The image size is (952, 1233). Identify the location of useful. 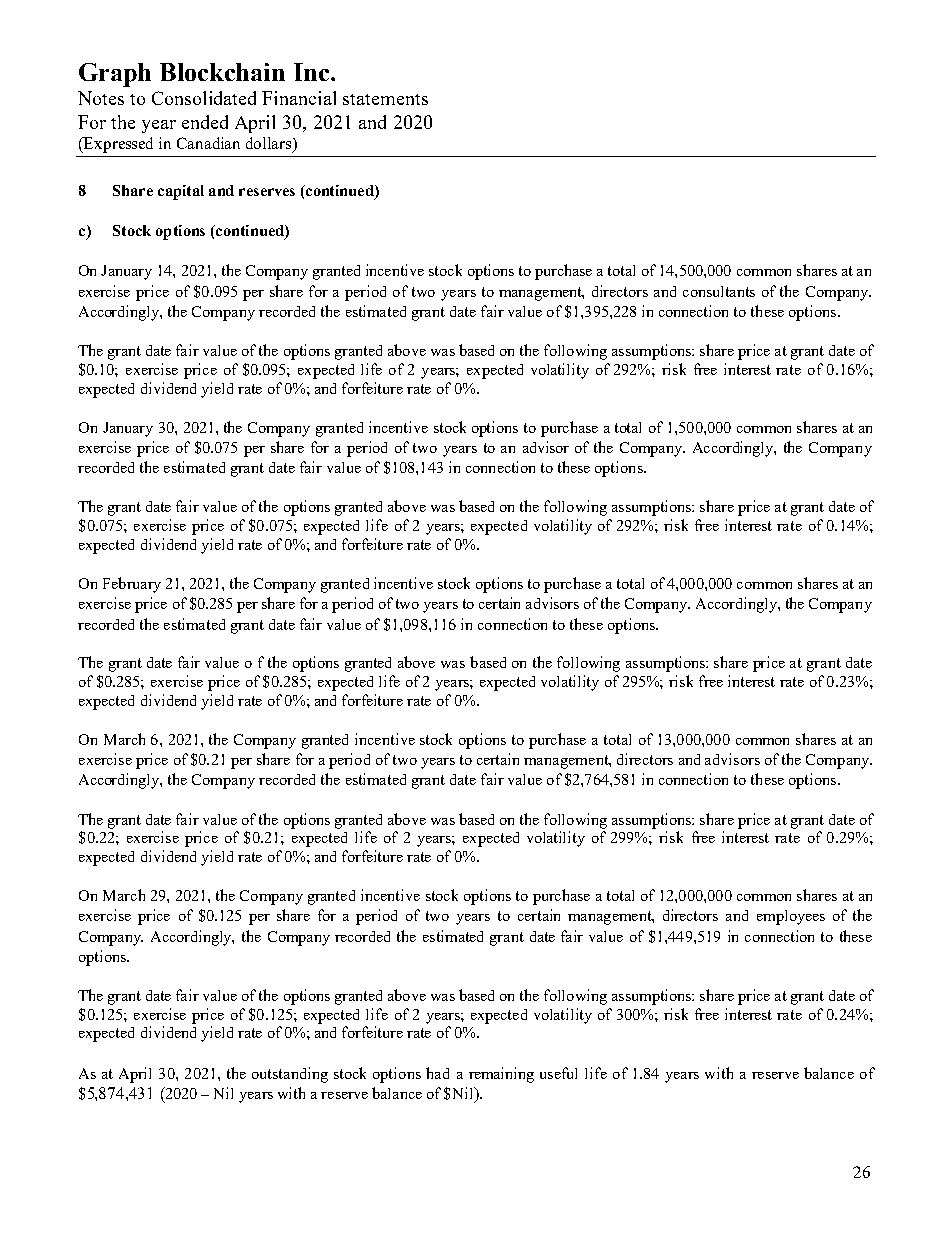
(558, 1073).
